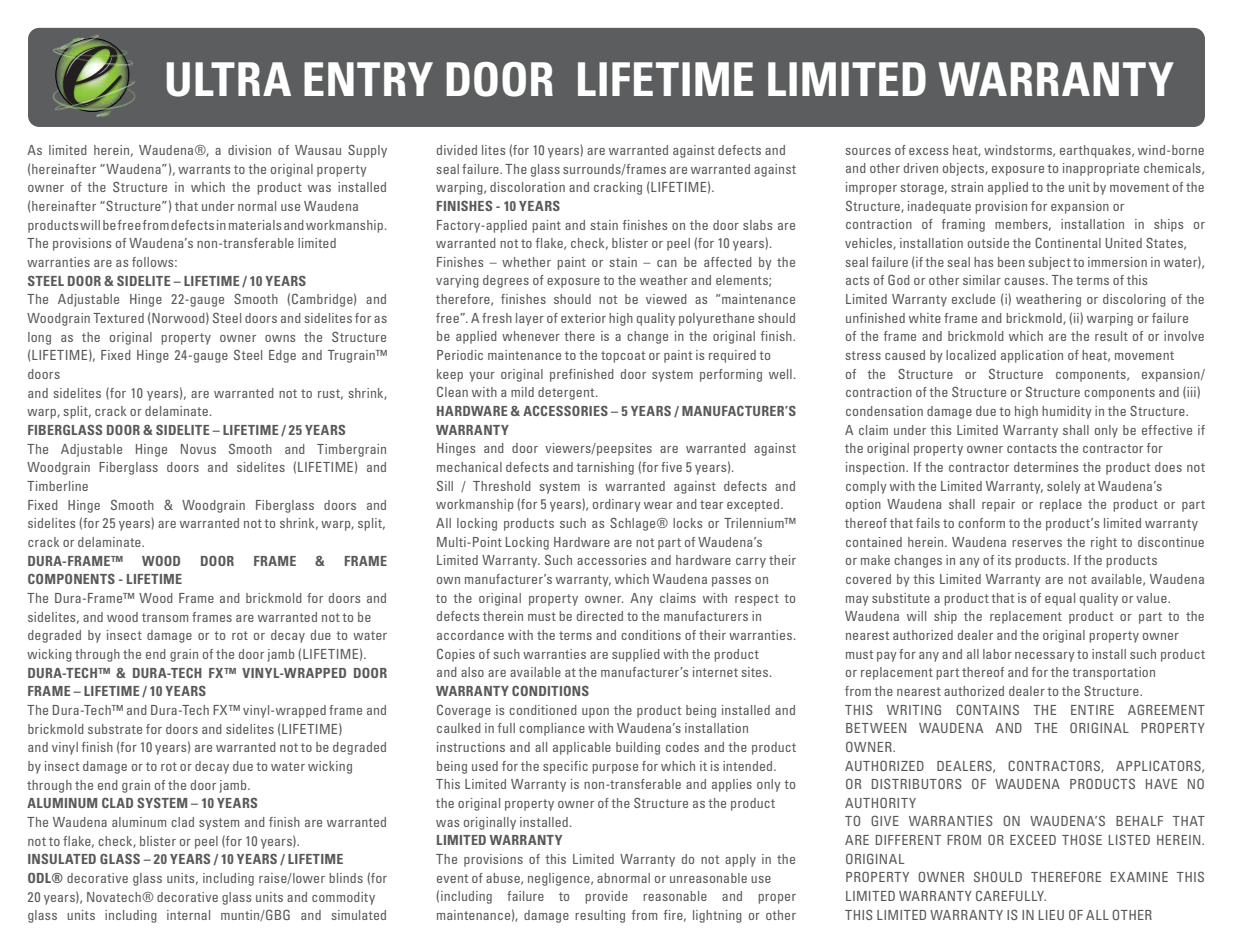 The width and height of the screenshot is (1233, 952). Describe the element at coordinates (623, 357) in the screenshot. I see `topcoat` at that location.
